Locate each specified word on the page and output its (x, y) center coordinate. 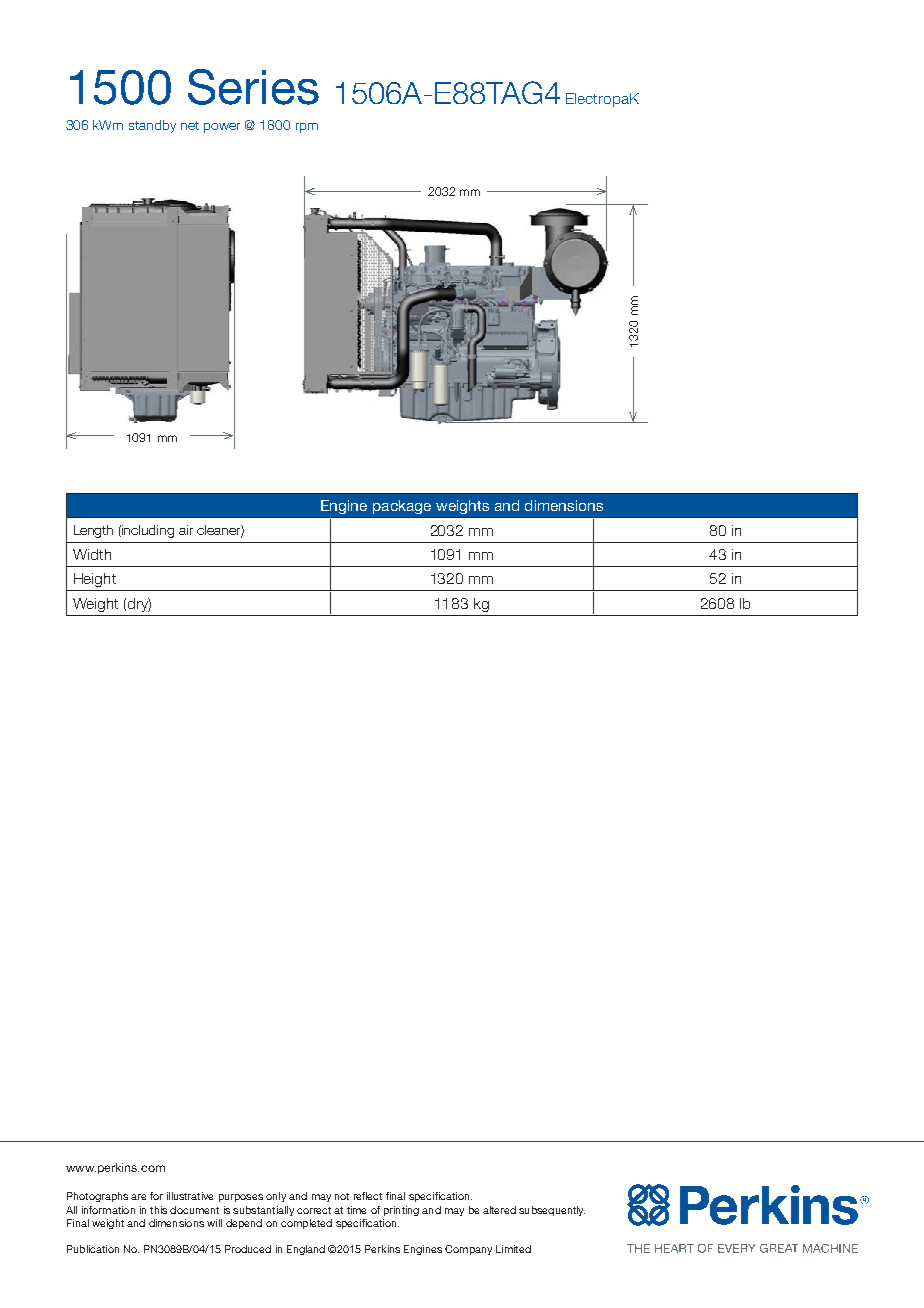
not (342, 1196)
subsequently (552, 1211)
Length (93, 531)
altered (499, 1210)
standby (152, 126)
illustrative (190, 1196)
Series (253, 87)
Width (92, 554)
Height (95, 580)
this (158, 1210)
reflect (368, 1196)
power (222, 128)
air (186, 530)
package (402, 507)
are (138, 1197)
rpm (307, 128)
